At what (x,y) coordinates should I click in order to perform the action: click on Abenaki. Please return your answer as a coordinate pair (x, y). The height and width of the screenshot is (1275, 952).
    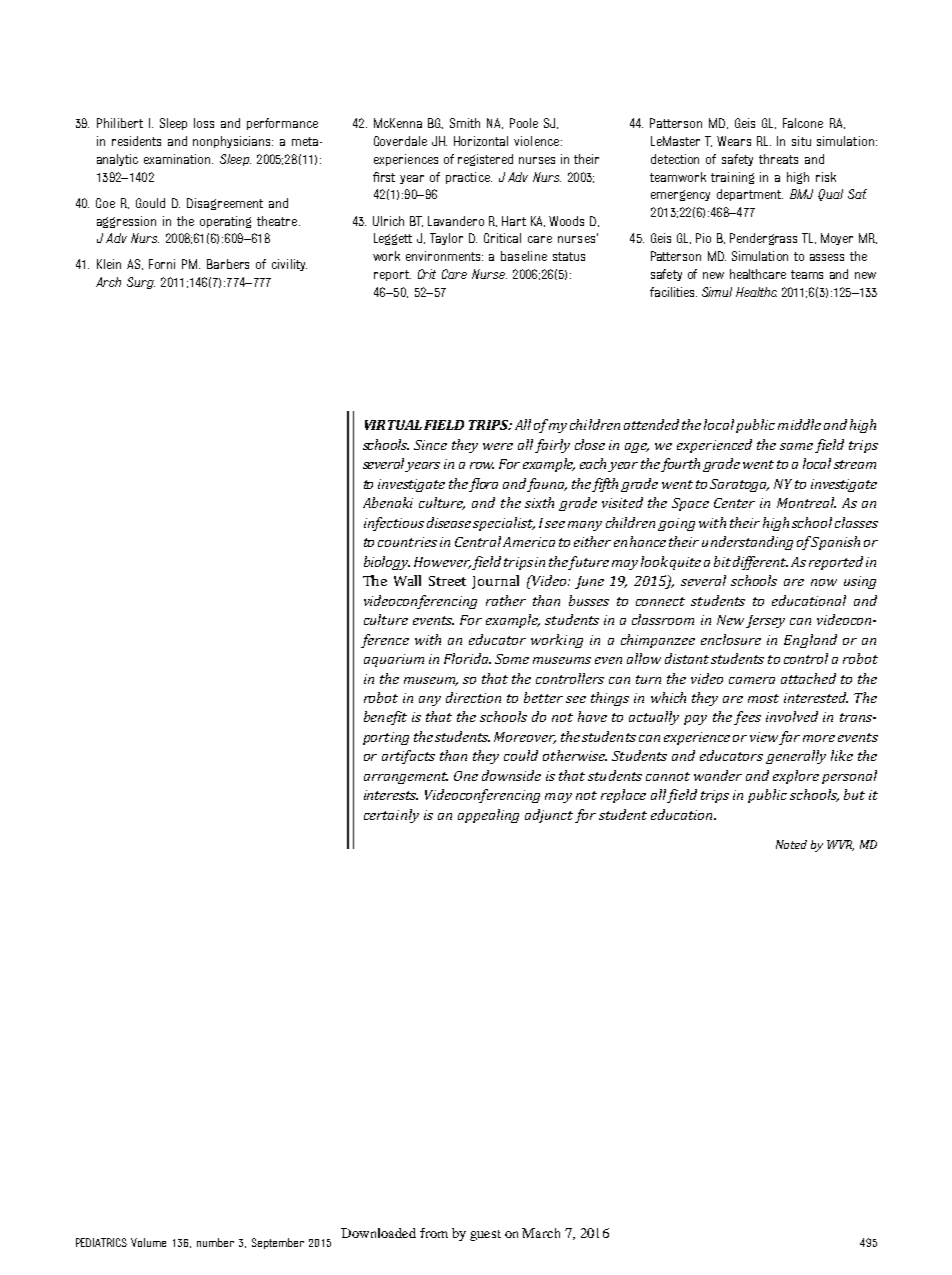
    Looking at the image, I should click on (388, 502).
